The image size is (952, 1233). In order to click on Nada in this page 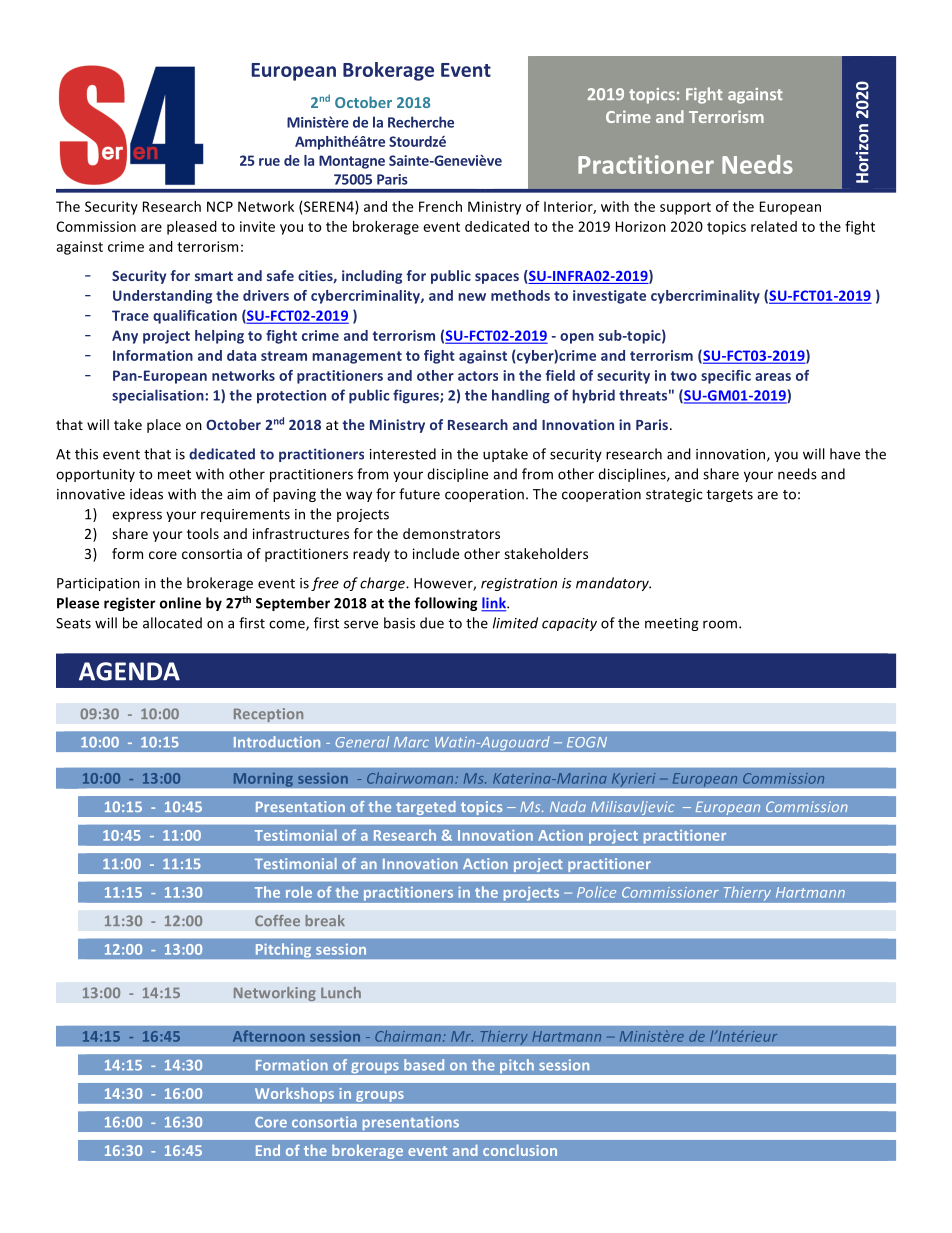, I will do `click(568, 806)`.
